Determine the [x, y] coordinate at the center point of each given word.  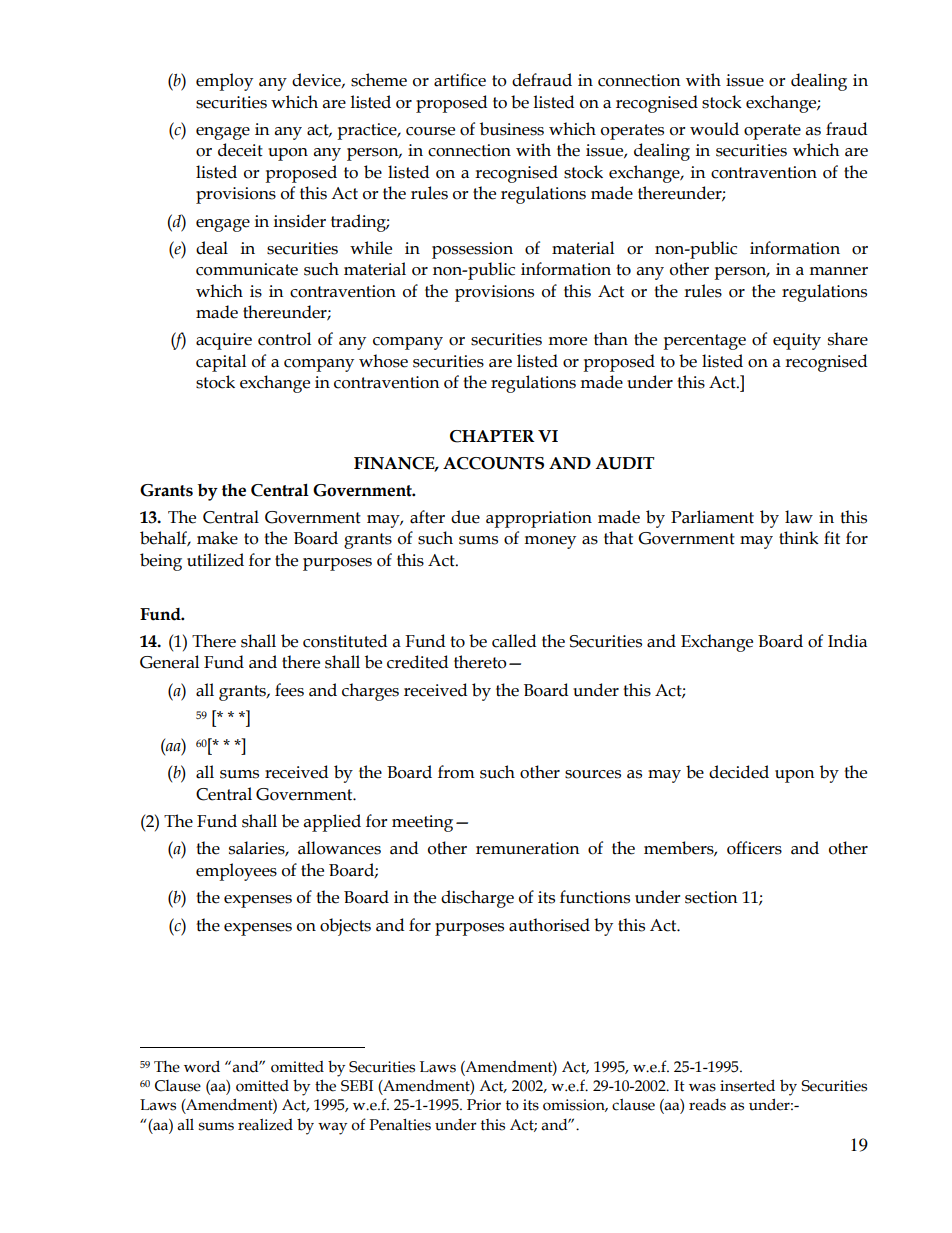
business [512, 129]
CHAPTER [492, 436]
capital [221, 363]
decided [739, 772]
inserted [747, 1085]
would [714, 129]
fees [289, 690]
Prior [484, 1105]
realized [265, 1125]
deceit [240, 150]
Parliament [712, 517]
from [456, 772]
